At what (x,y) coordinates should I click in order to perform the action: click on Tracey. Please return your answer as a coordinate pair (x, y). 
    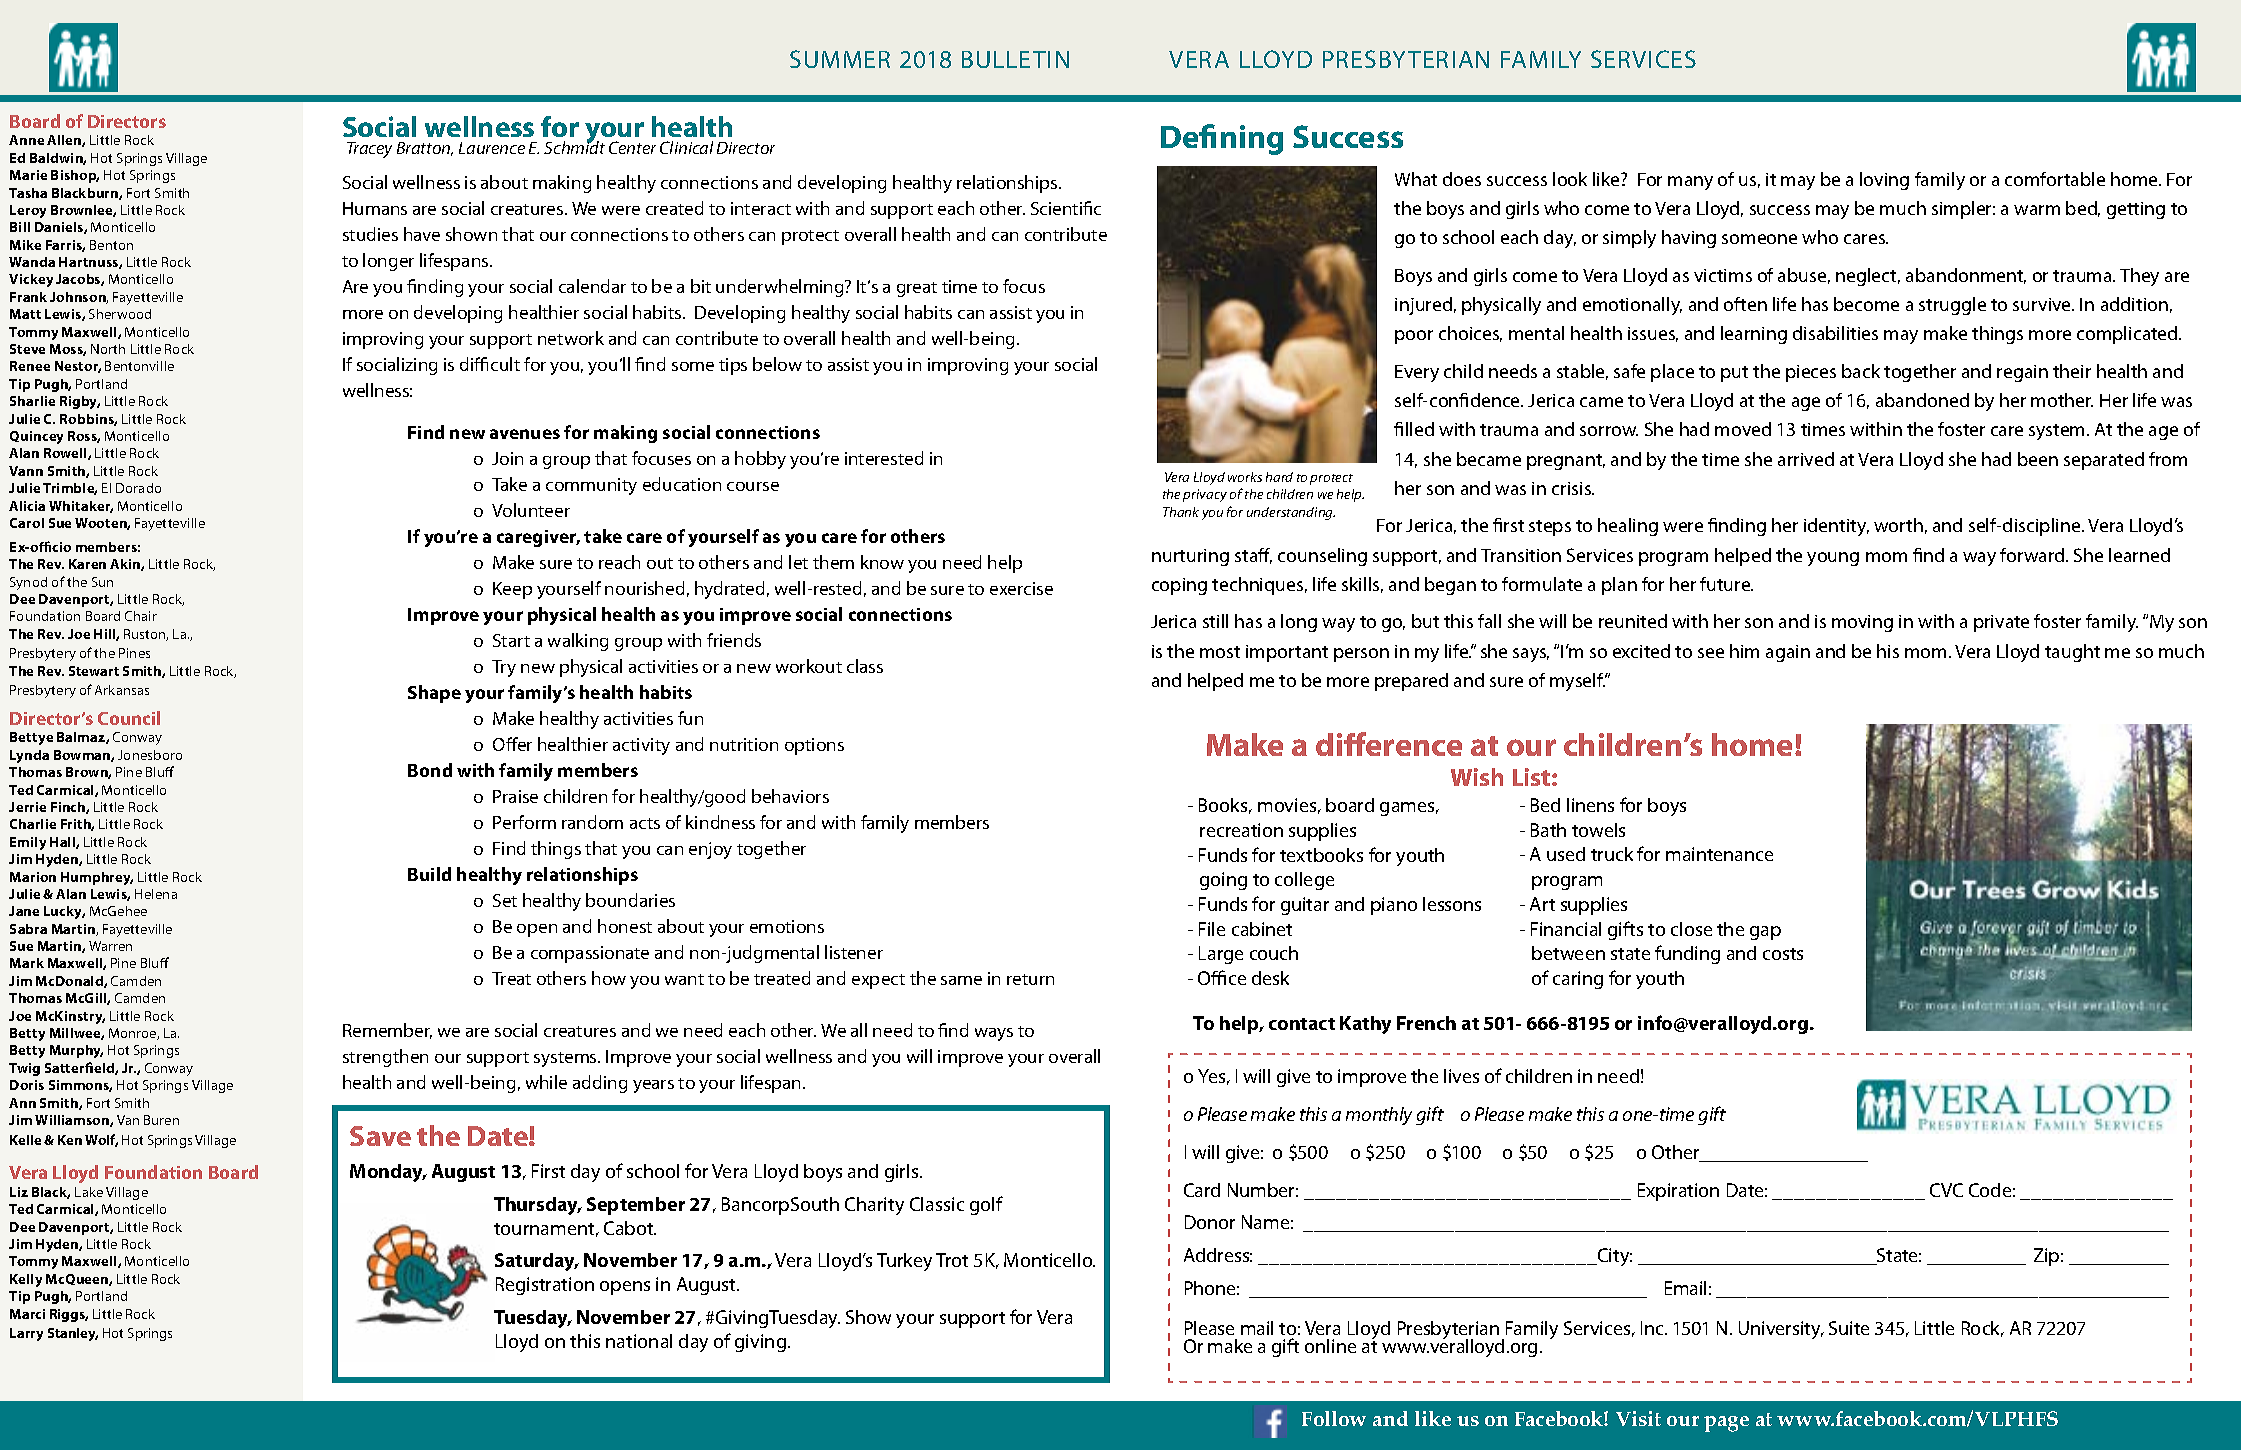
    Looking at the image, I should click on (369, 150).
